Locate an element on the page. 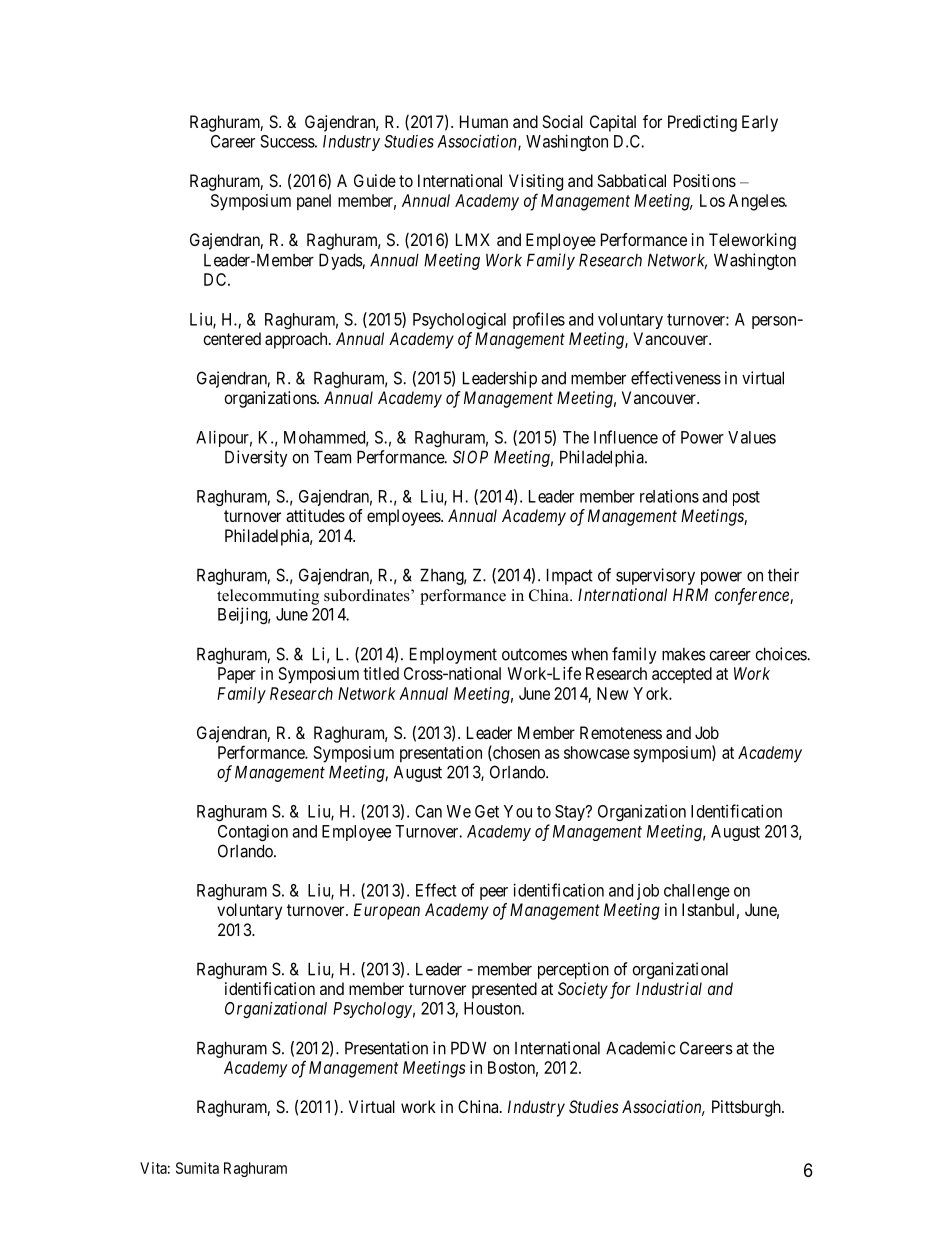 This page has width=952, height=1233. HRM is located at coordinates (690, 594).
